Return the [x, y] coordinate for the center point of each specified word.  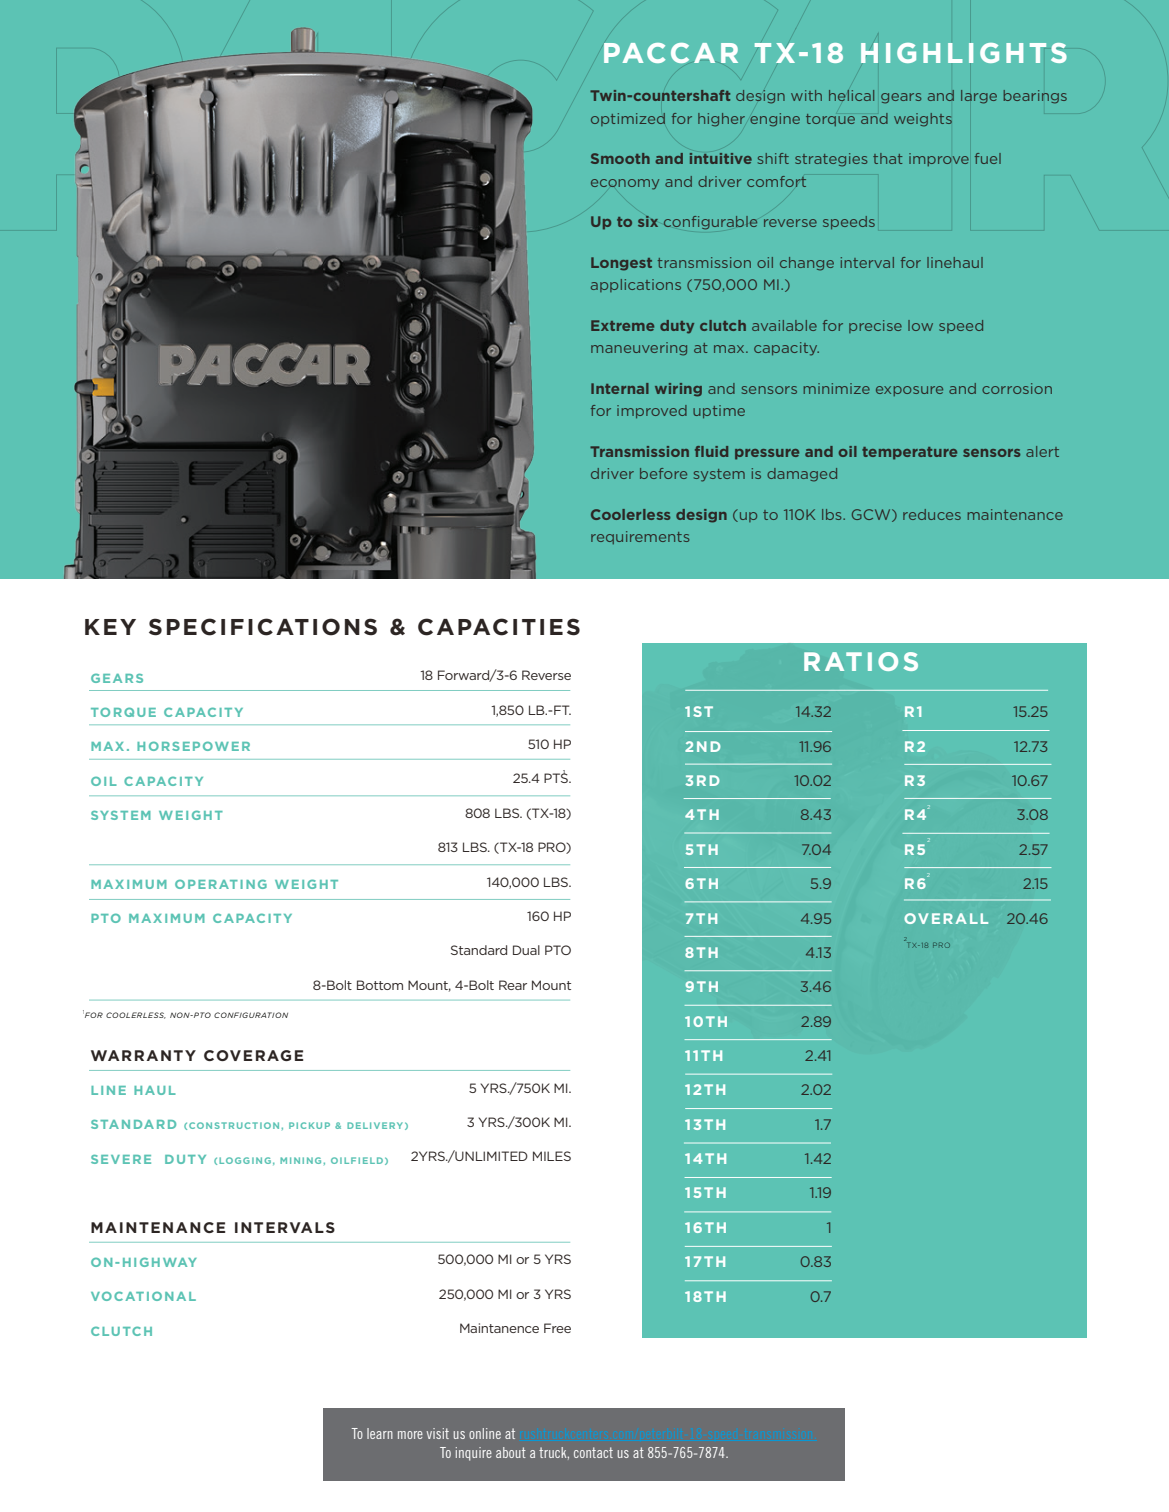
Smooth [620, 158]
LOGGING [245, 1160]
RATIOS [861, 661]
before [663, 473]
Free [557, 1328]
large [979, 97]
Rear [513, 985]
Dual [526, 950]
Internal [620, 388]
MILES [552, 1156]
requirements [640, 537]
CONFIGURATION [251, 1015]
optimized [628, 119]
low [920, 325]
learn [380, 1433]
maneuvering [639, 349]
